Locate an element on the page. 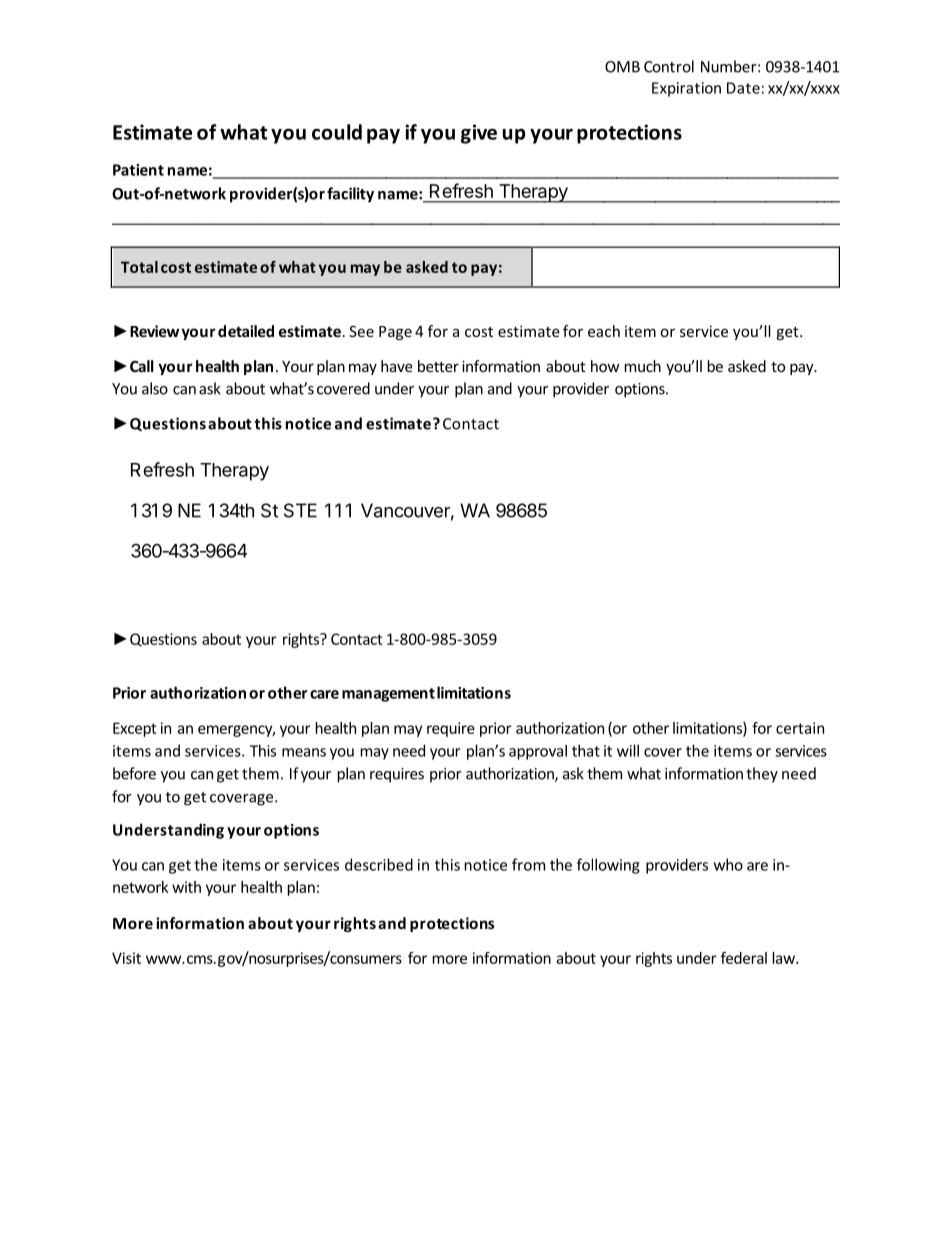 The height and width of the image is (1233, 952). also is located at coordinates (155, 388).
